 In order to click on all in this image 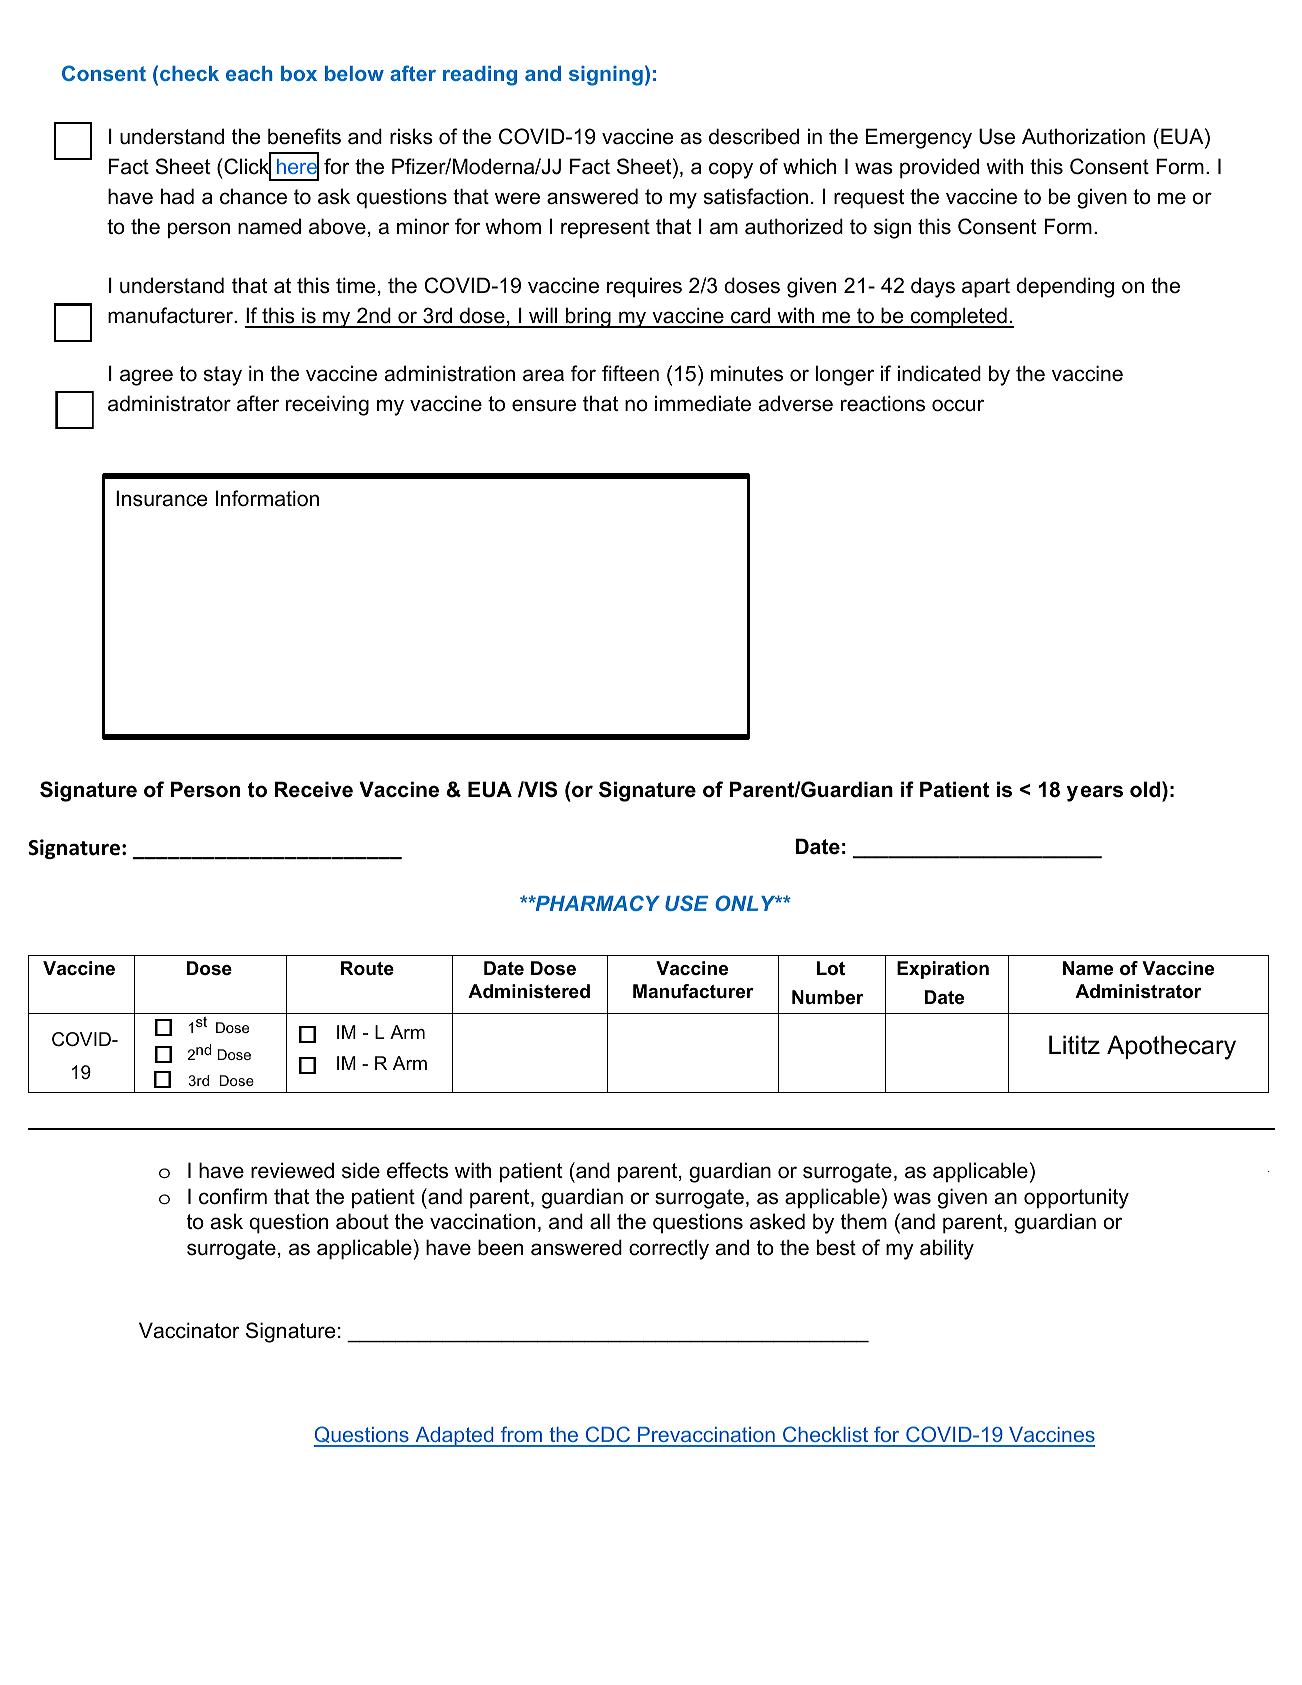, I will do `click(600, 1221)`.
